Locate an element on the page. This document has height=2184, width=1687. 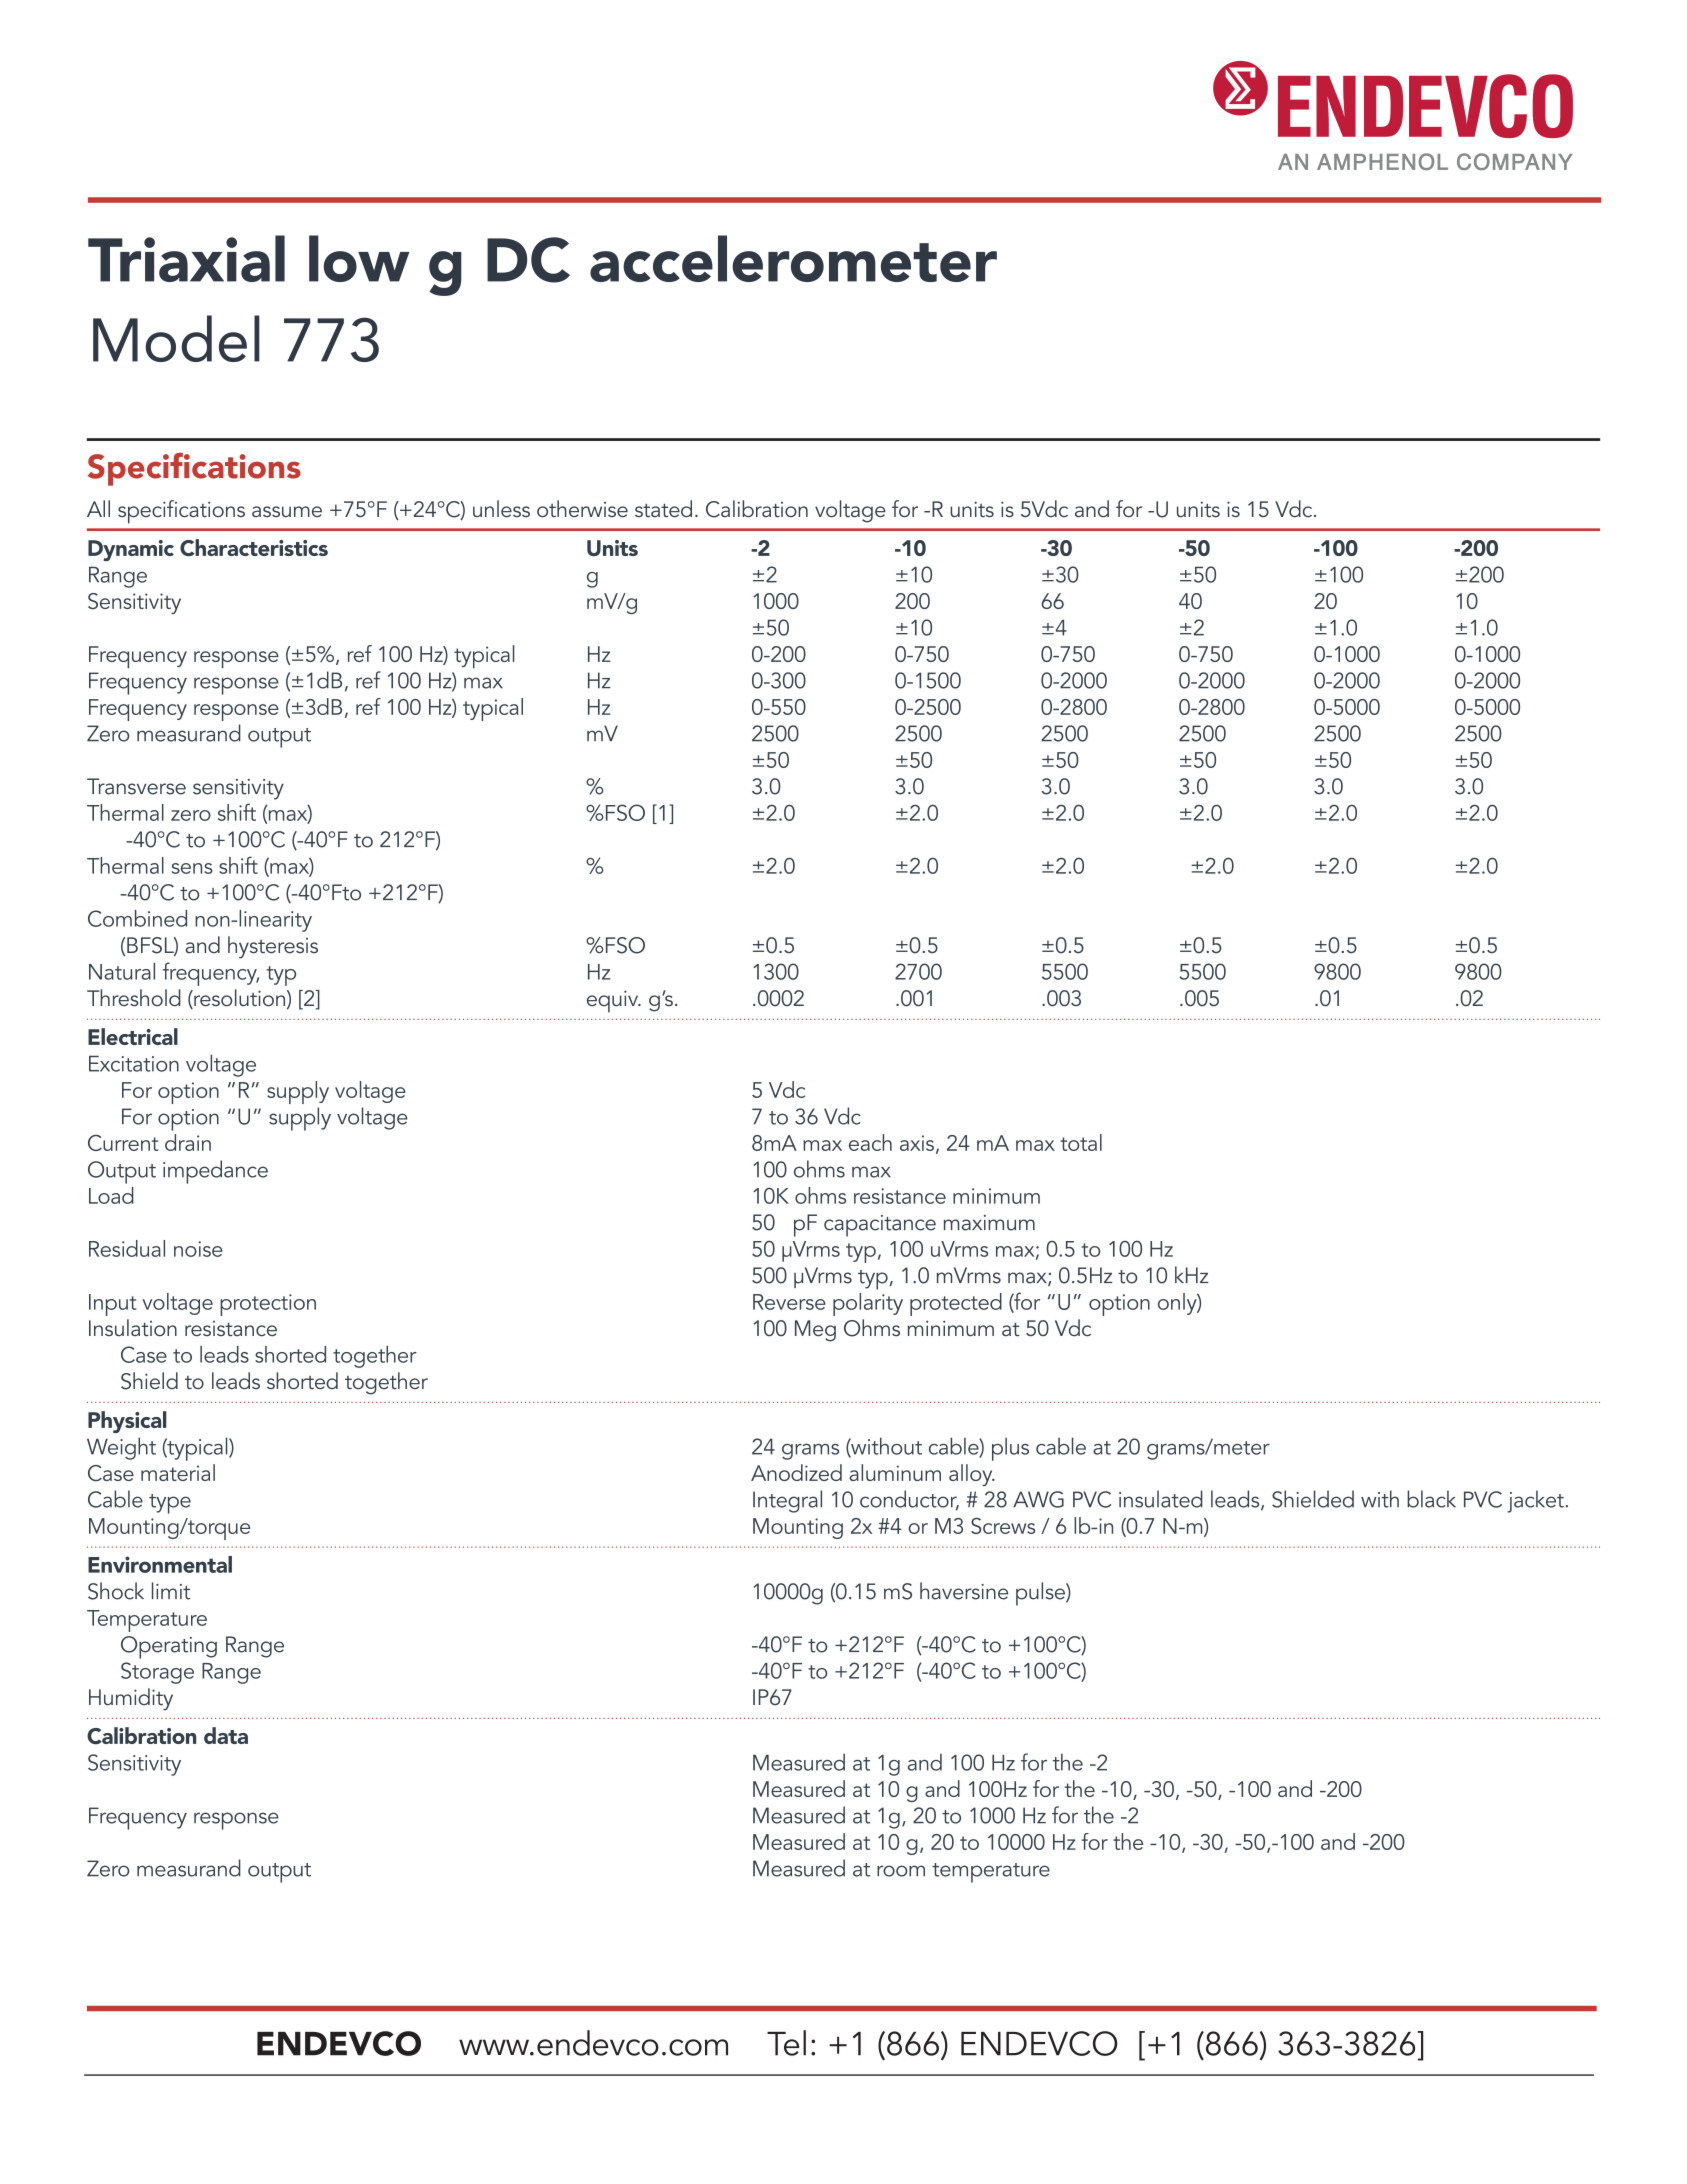
Tel is located at coordinates (786, 2043).
